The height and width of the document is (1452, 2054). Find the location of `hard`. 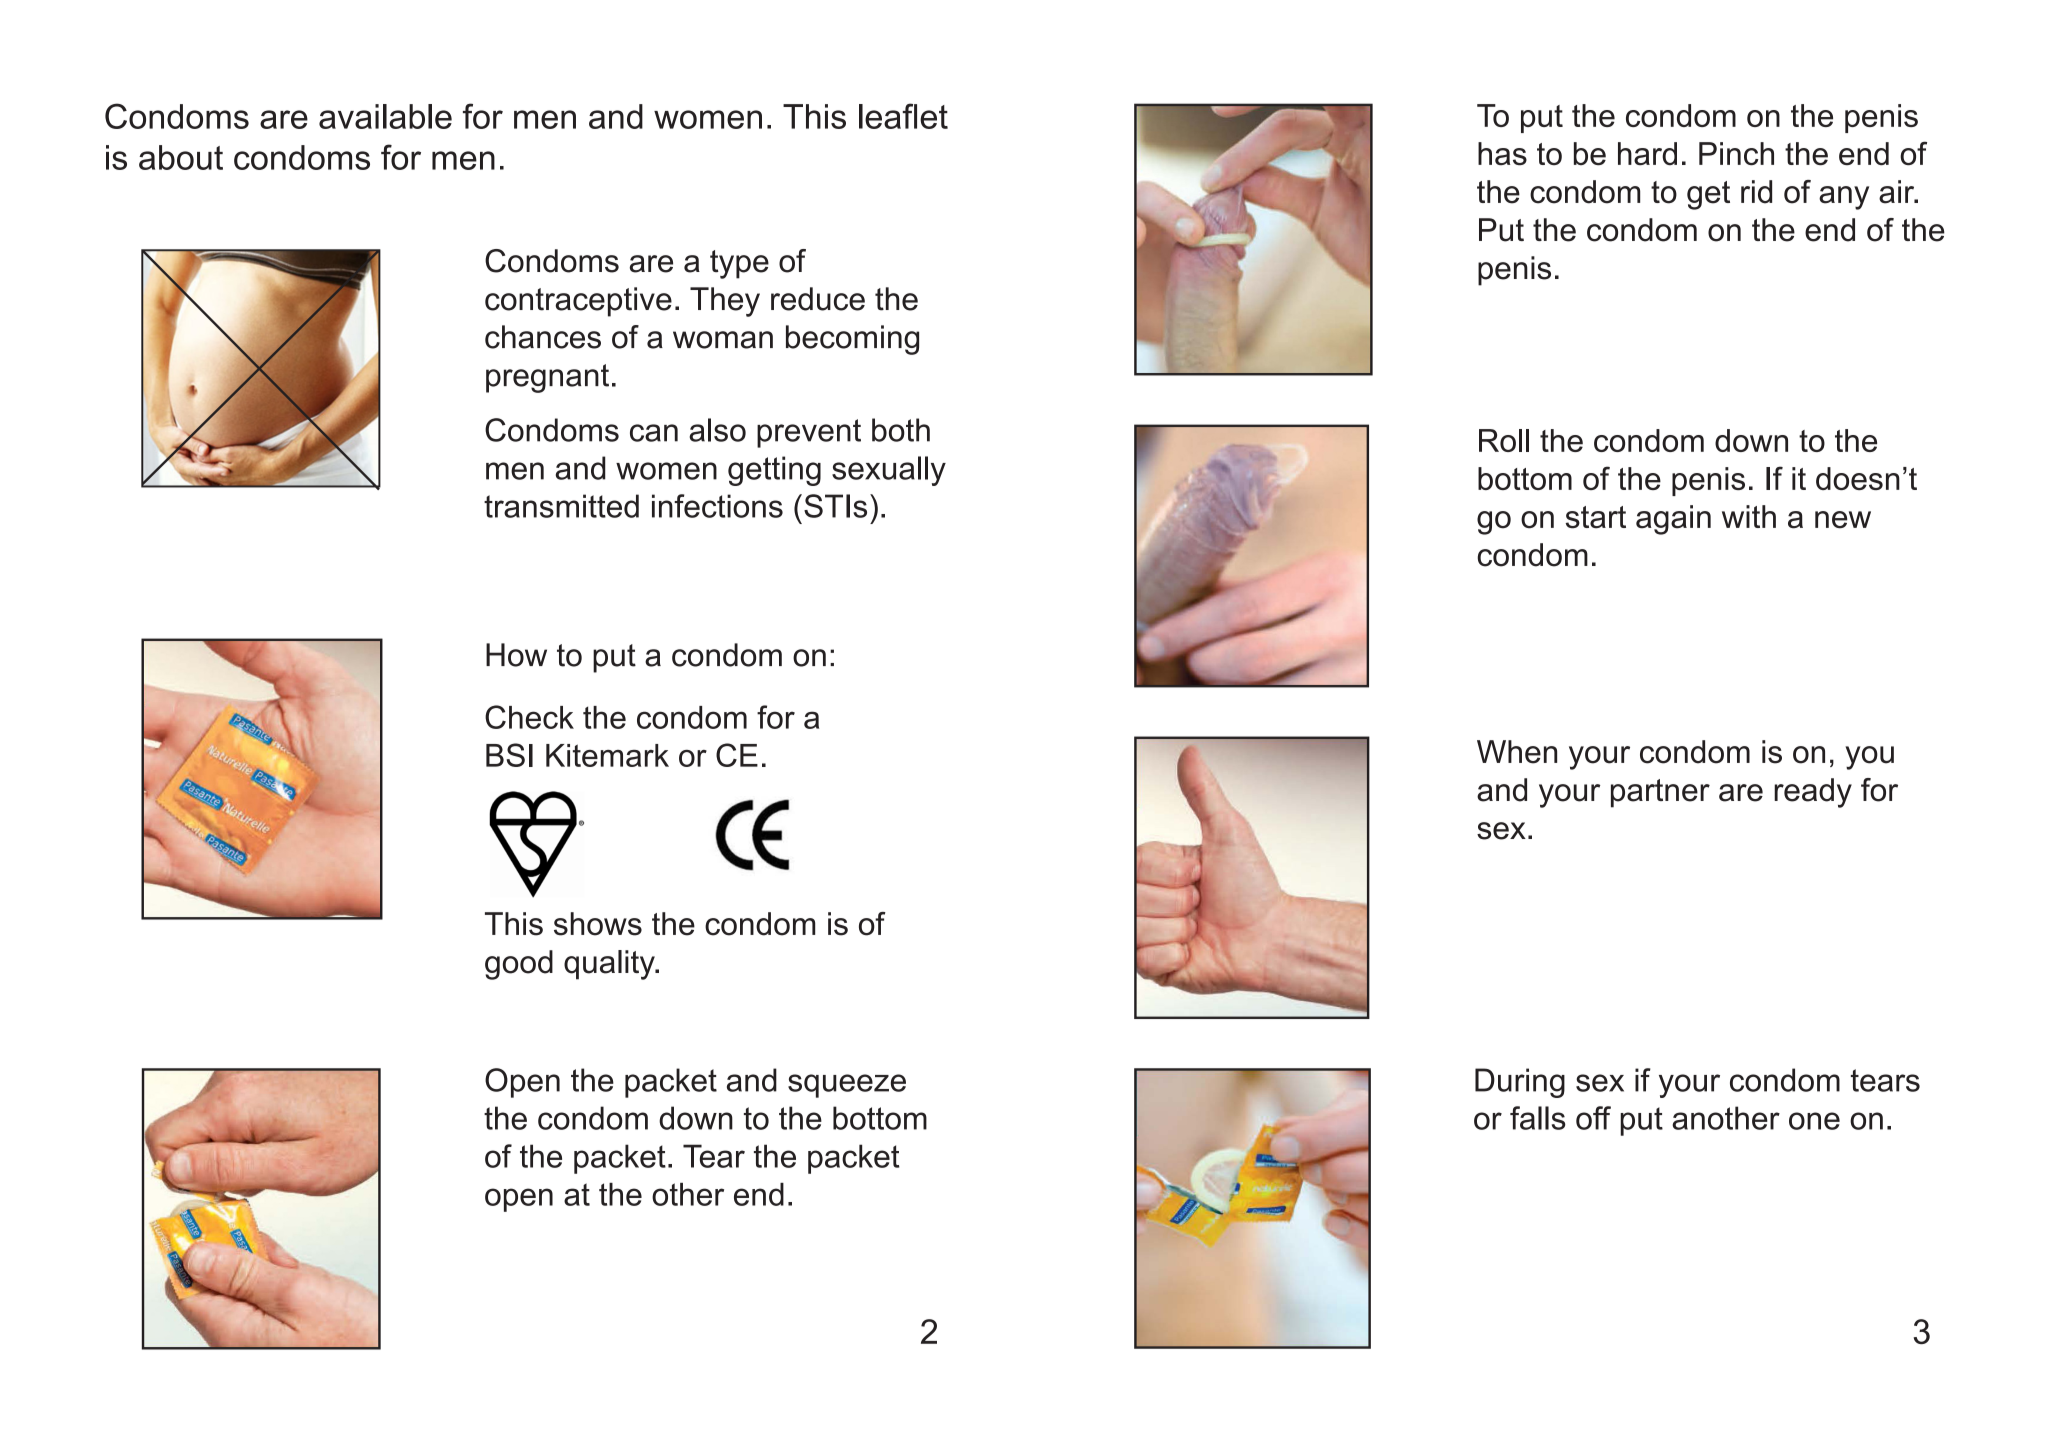

hard is located at coordinates (1647, 153).
